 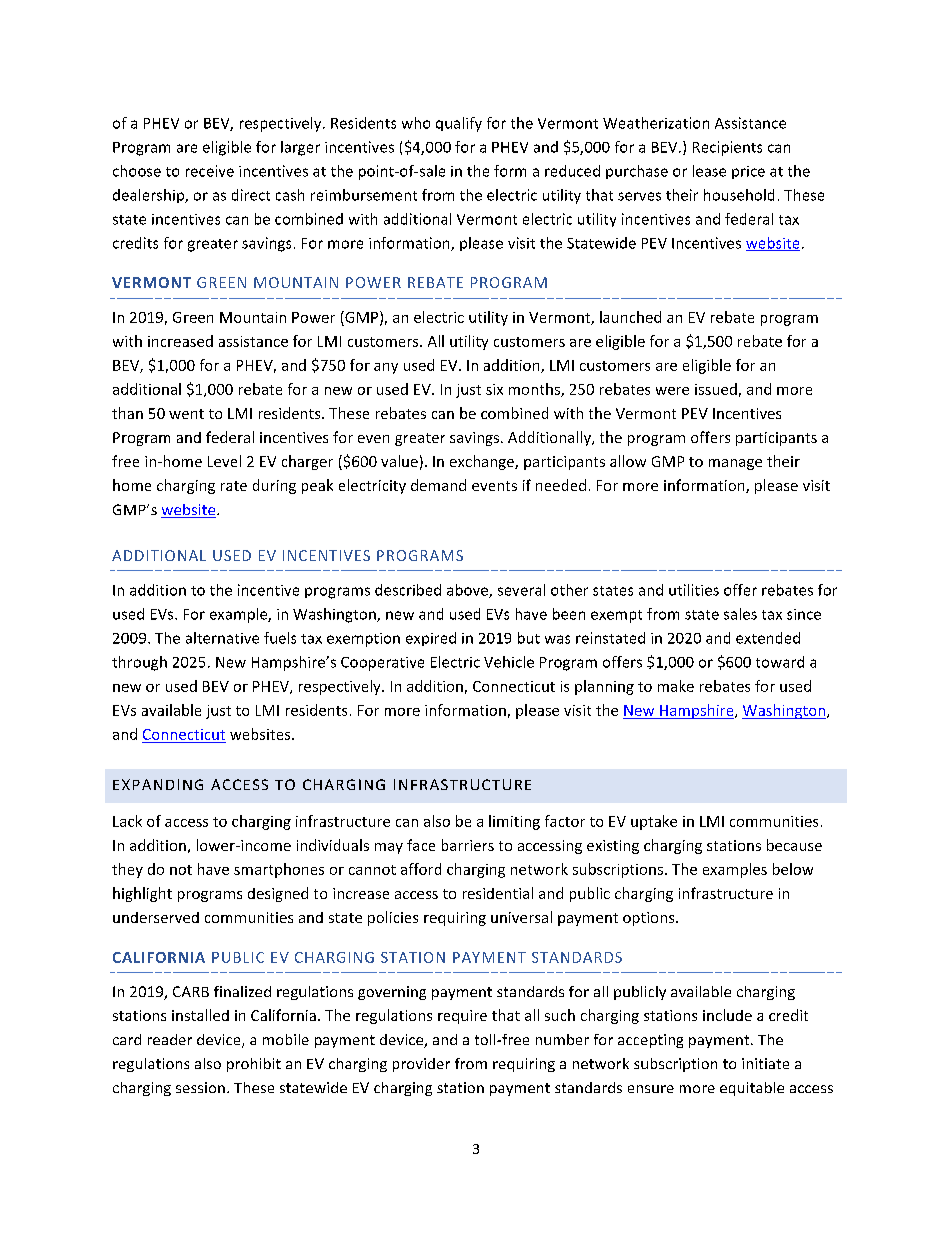 What do you see at coordinates (727, 148) in the image?
I see `Recipients` at bounding box center [727, 148].
